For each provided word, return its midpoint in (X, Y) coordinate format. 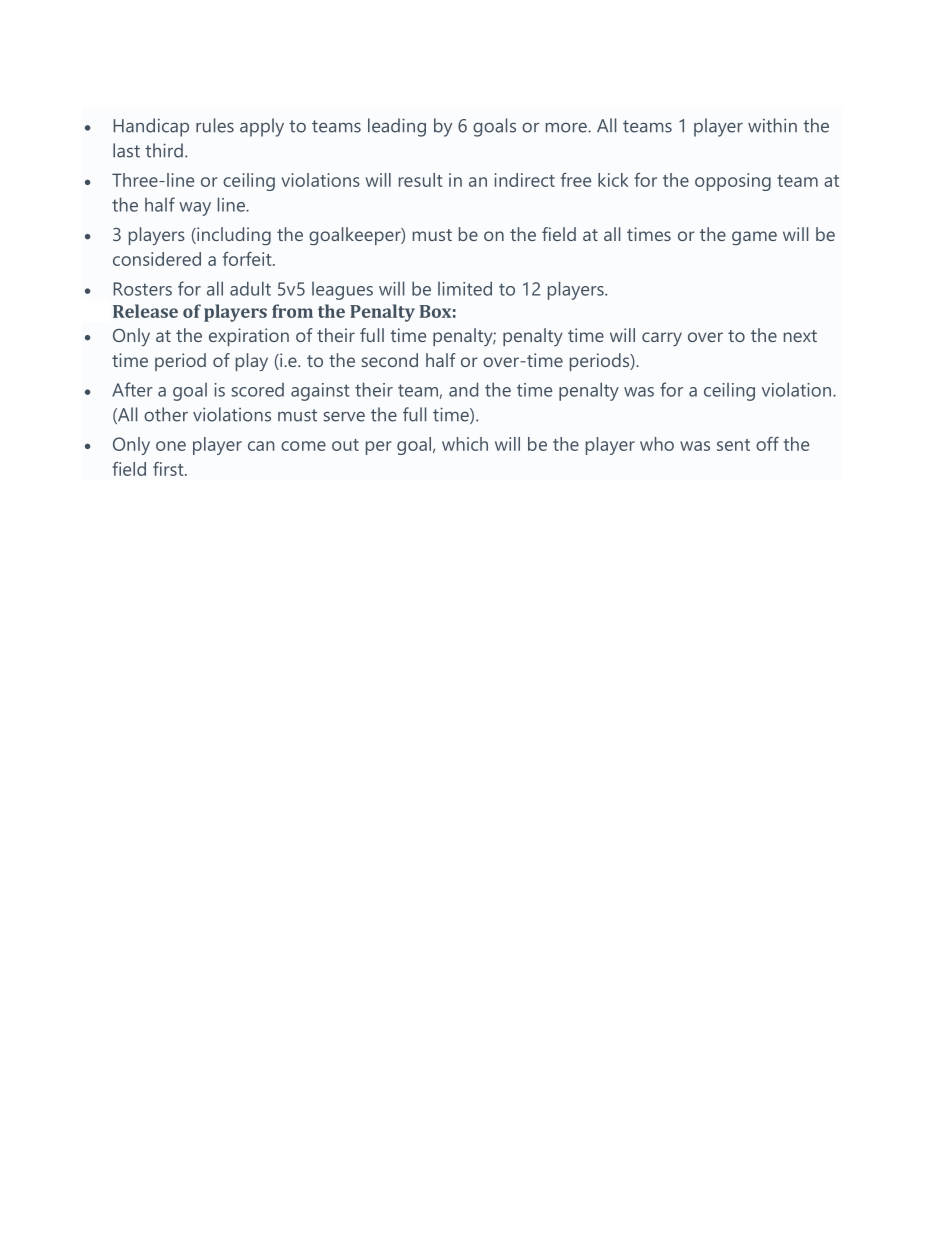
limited (465, 288)
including (233, 236)
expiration (249, 337)
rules (215, 125)
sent (733, 445)
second (390, 360)
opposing (733, 182)
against (320, 392)
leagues (342, 291)
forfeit (248, 259)
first (169, 469)
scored (257, 390)
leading (397, 127)
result (420, 180)
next (800, 336)
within (772, 125)
